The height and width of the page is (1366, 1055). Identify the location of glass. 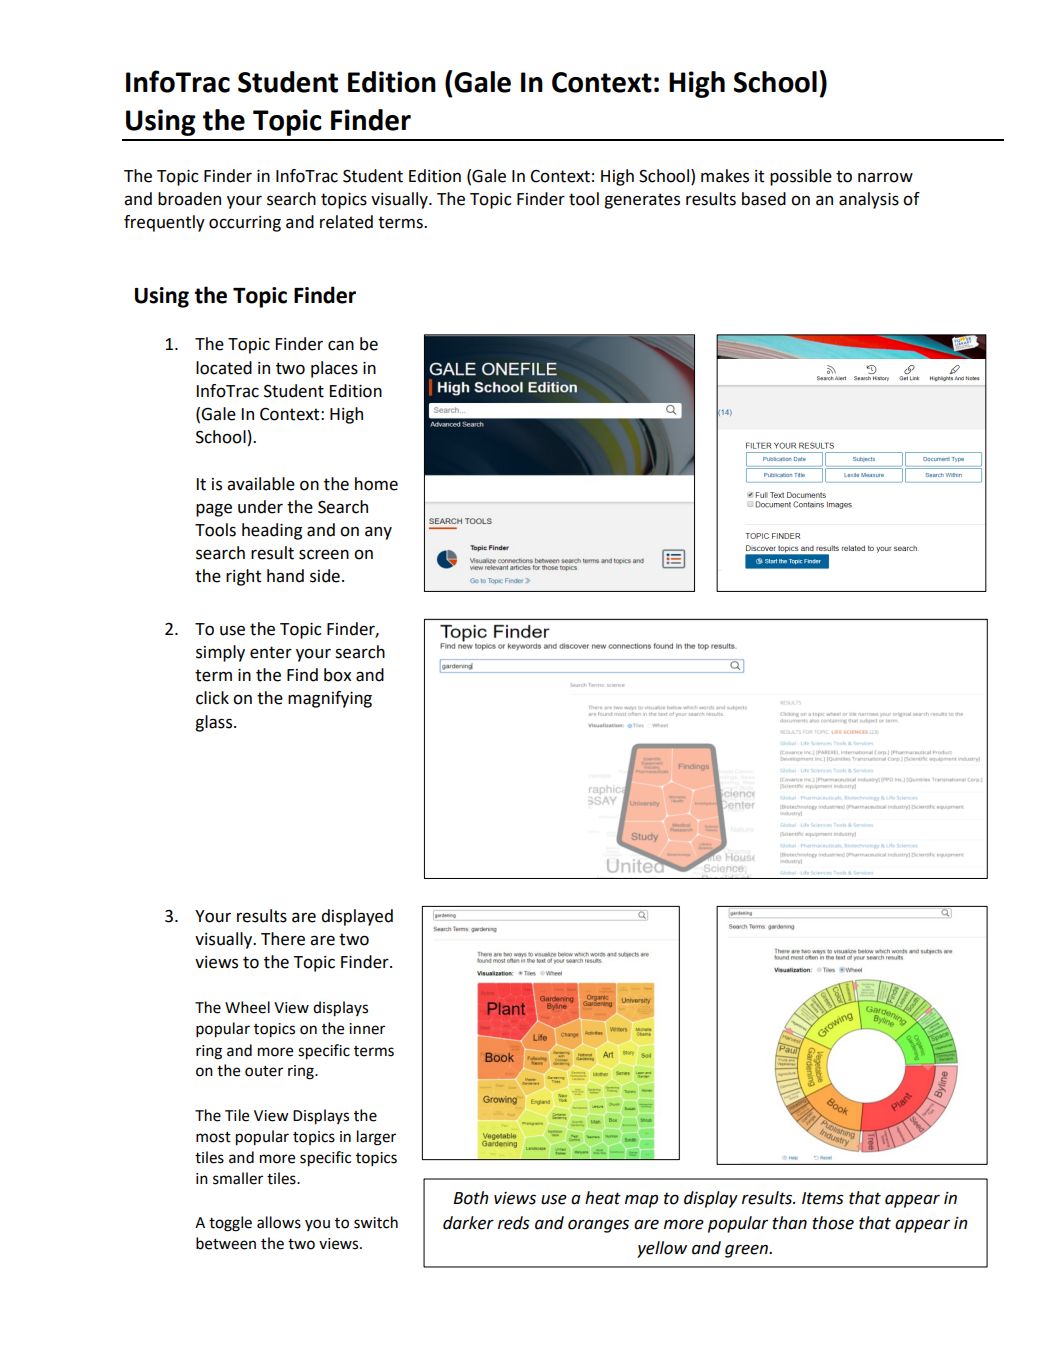
(213, 723).
